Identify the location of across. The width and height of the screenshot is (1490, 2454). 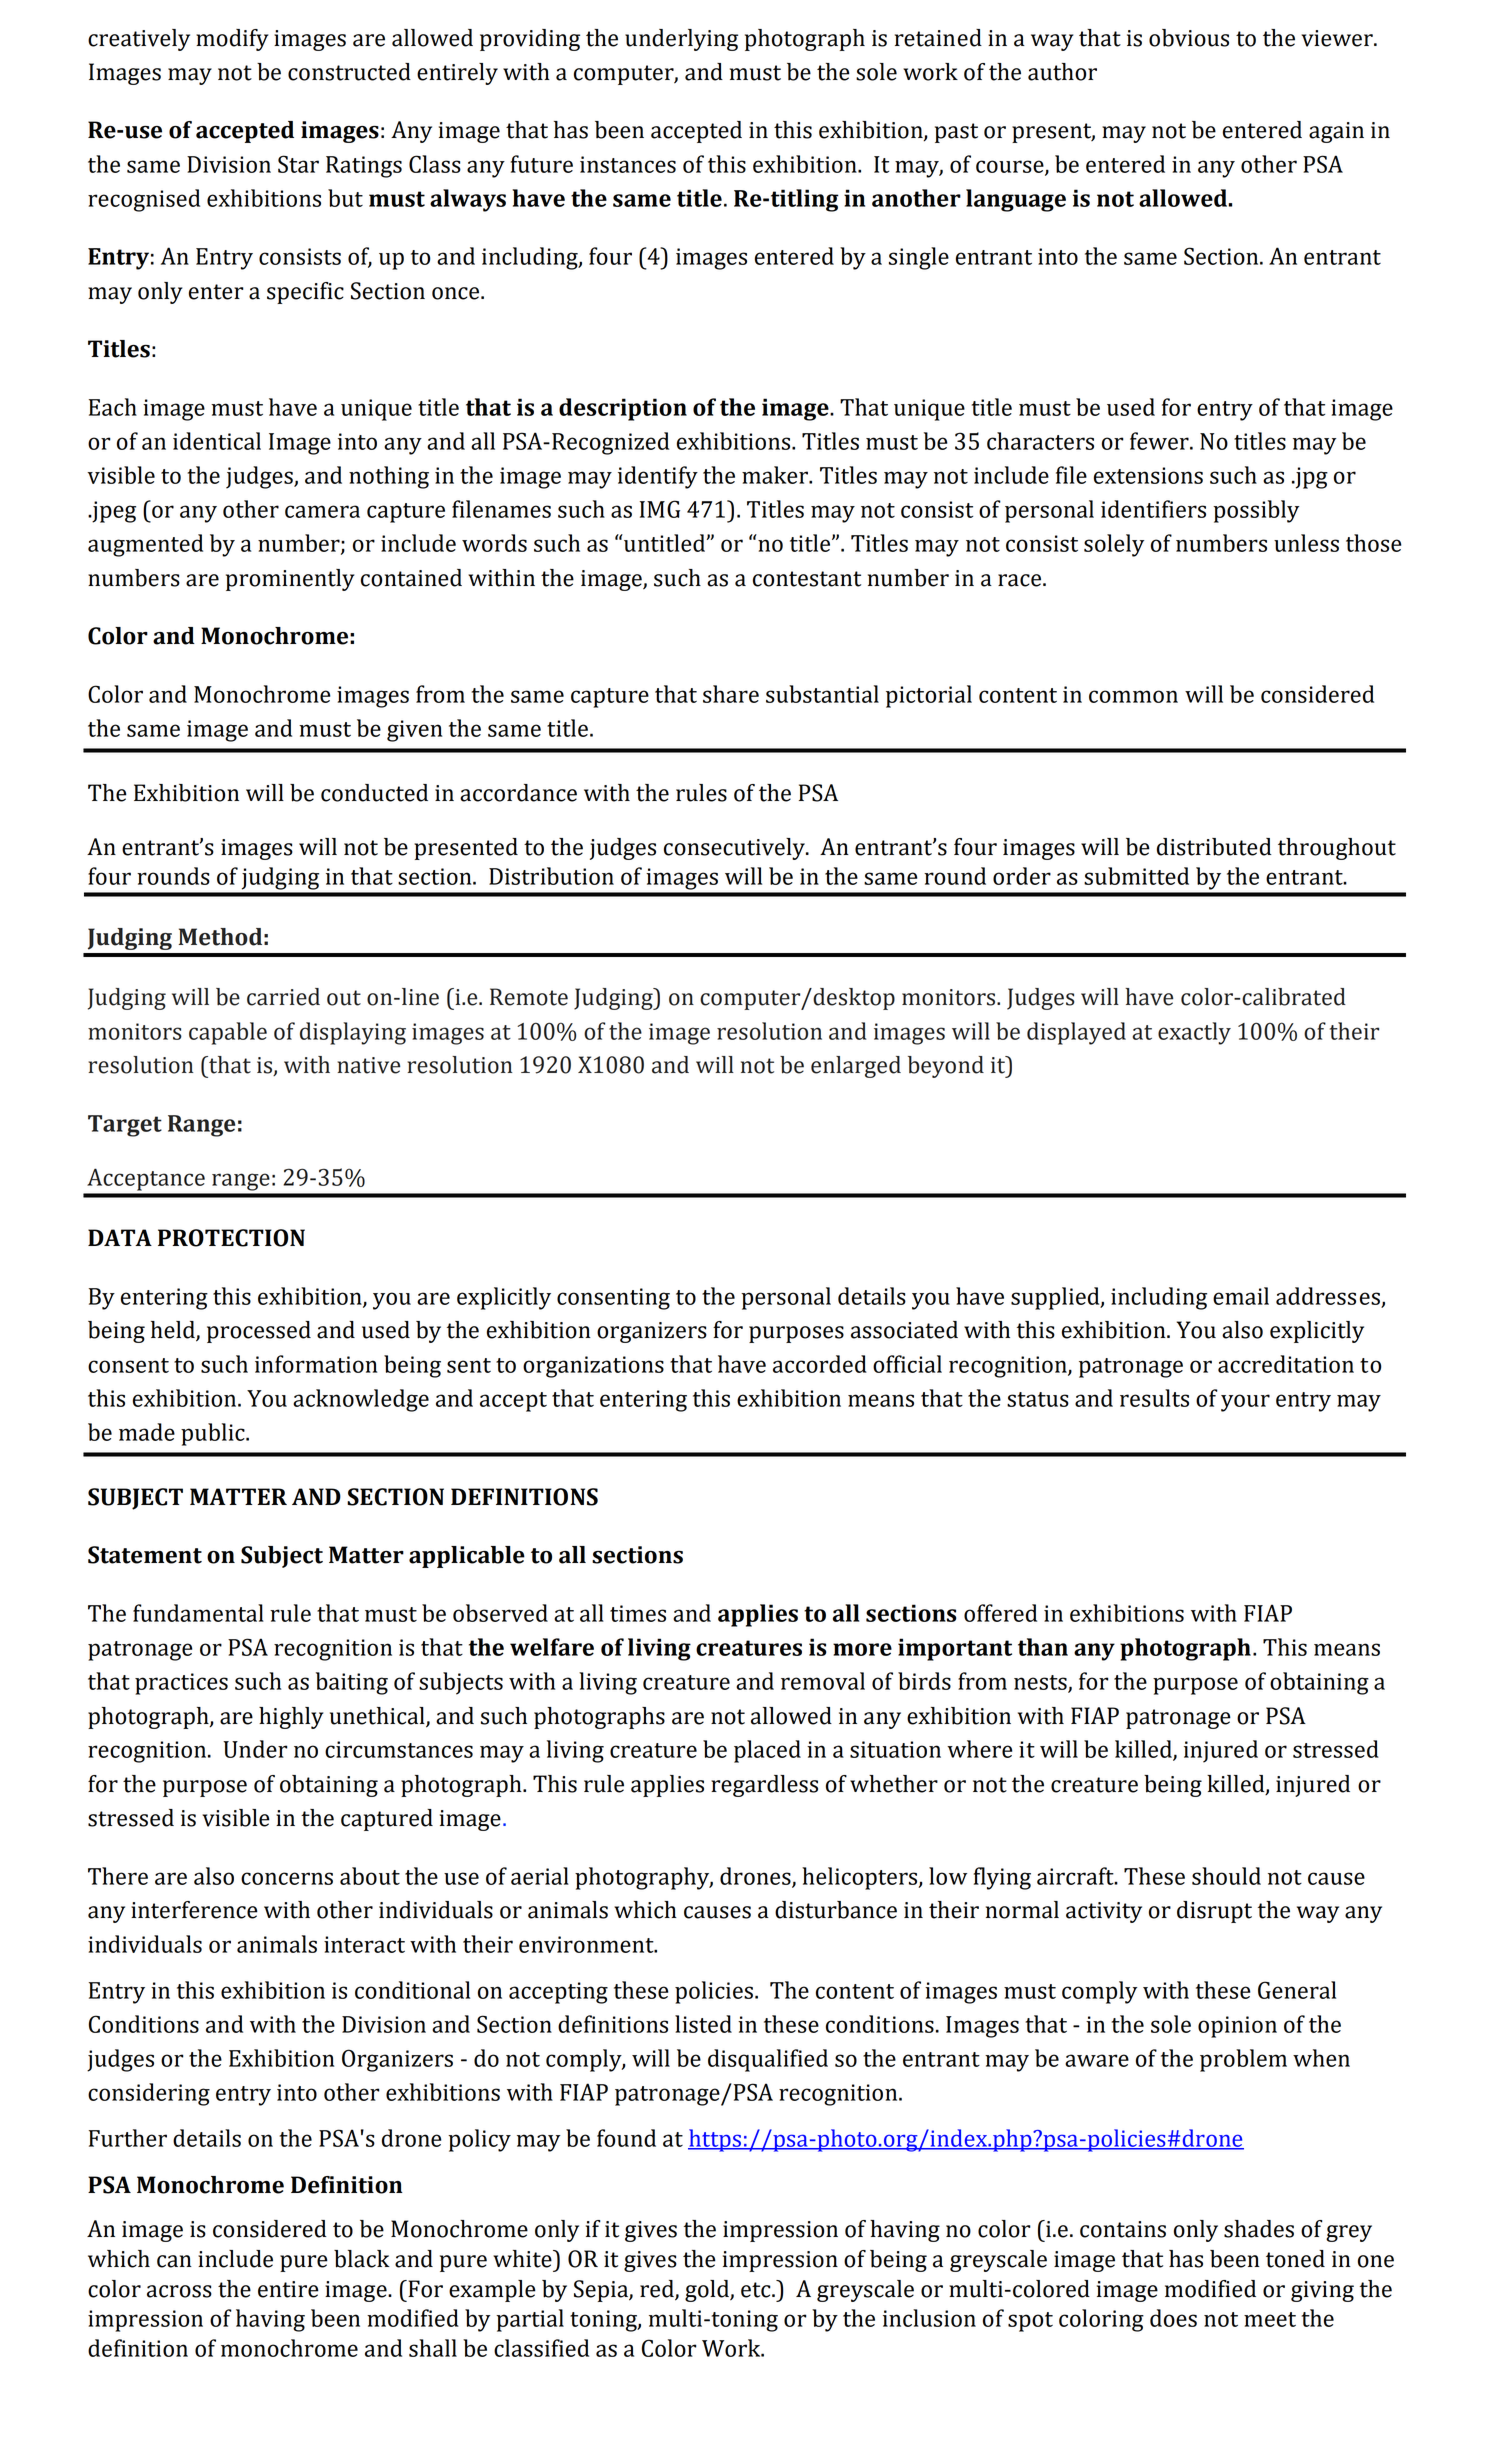
(179, 2291).
